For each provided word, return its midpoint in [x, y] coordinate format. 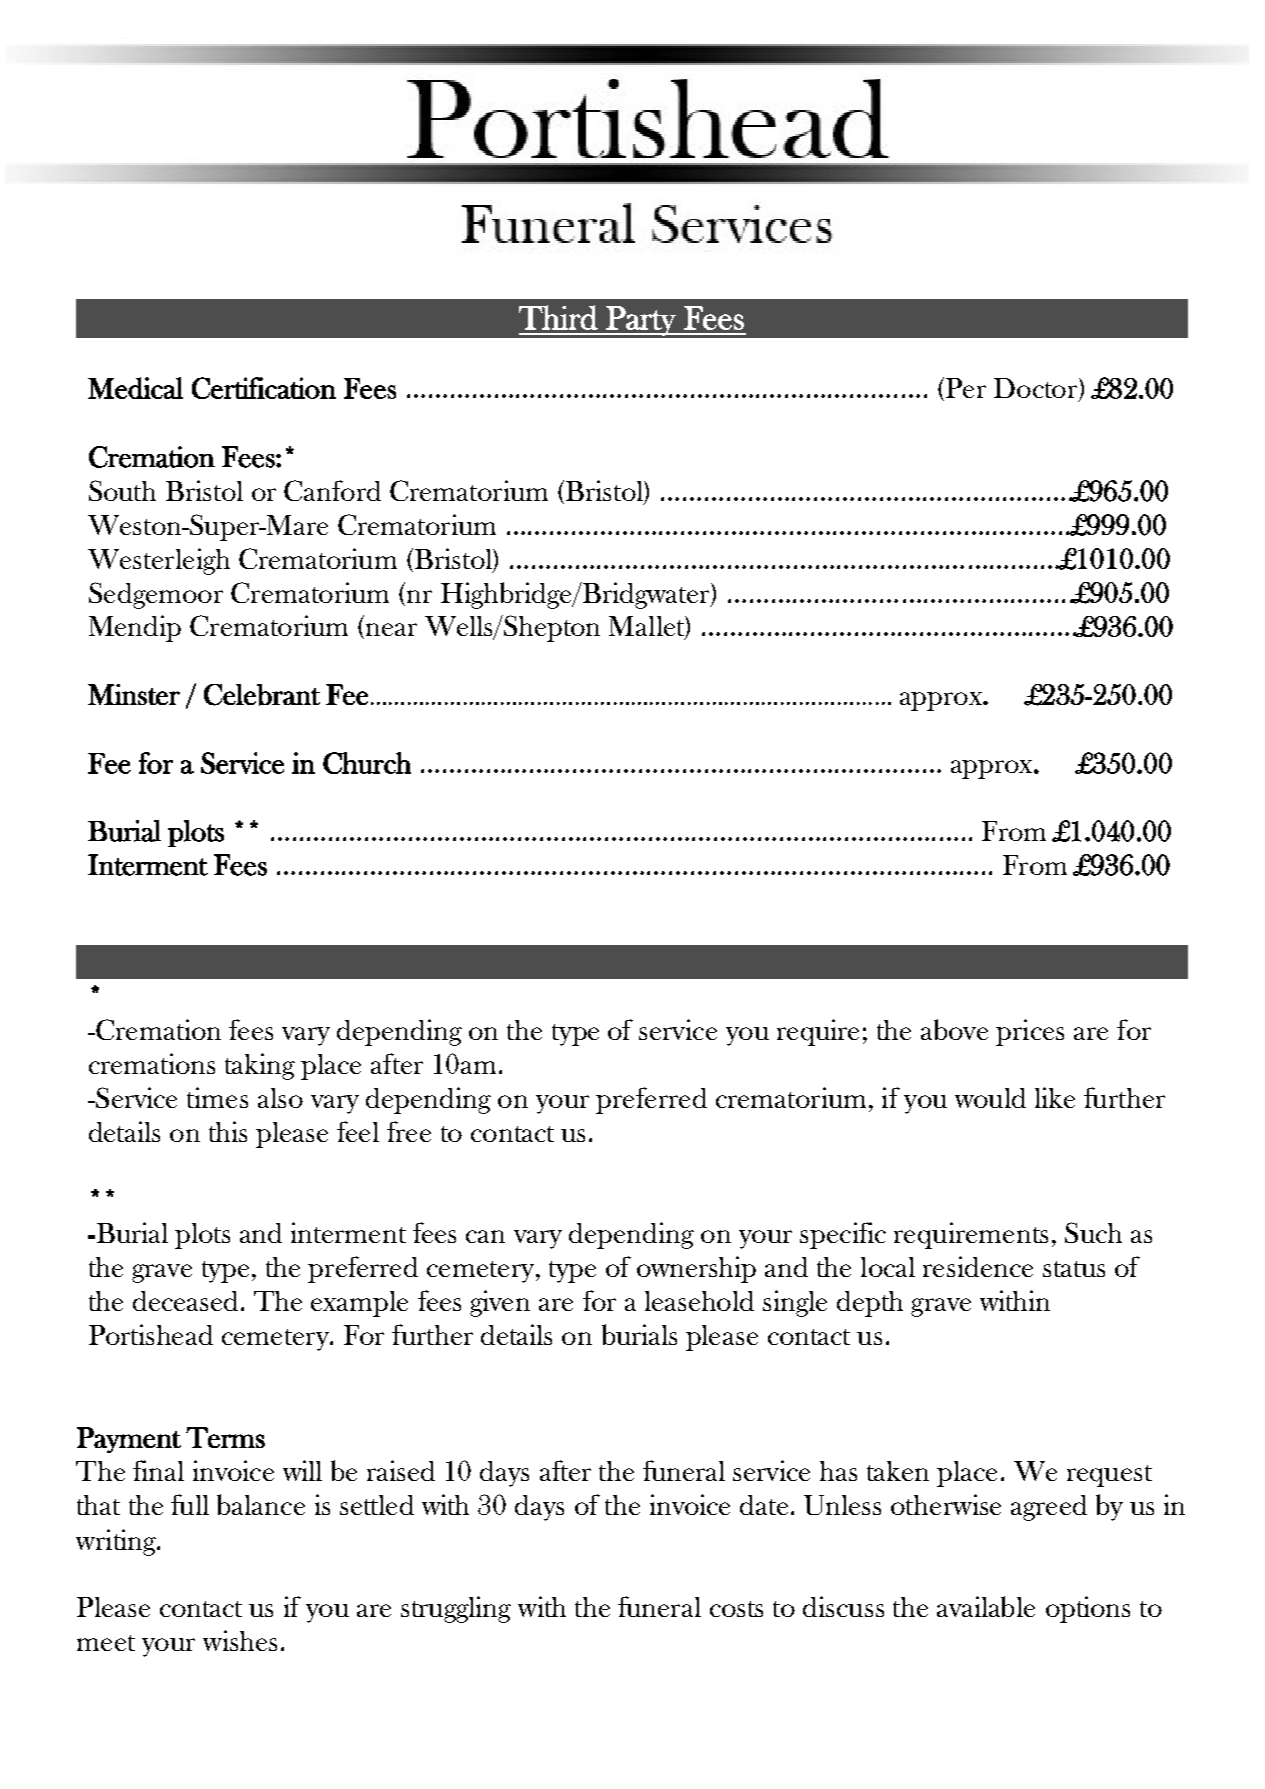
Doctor [1037, 389]
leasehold [699, 1301]
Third [558, 317]
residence [978, 1266]
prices [1030, 1032]
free [409, 1131]
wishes [240, 1640]
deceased [185, 1301]
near [390, 631]
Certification [264, 388]
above [954, 1029]
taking [260, 1066]
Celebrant [262, 695]
